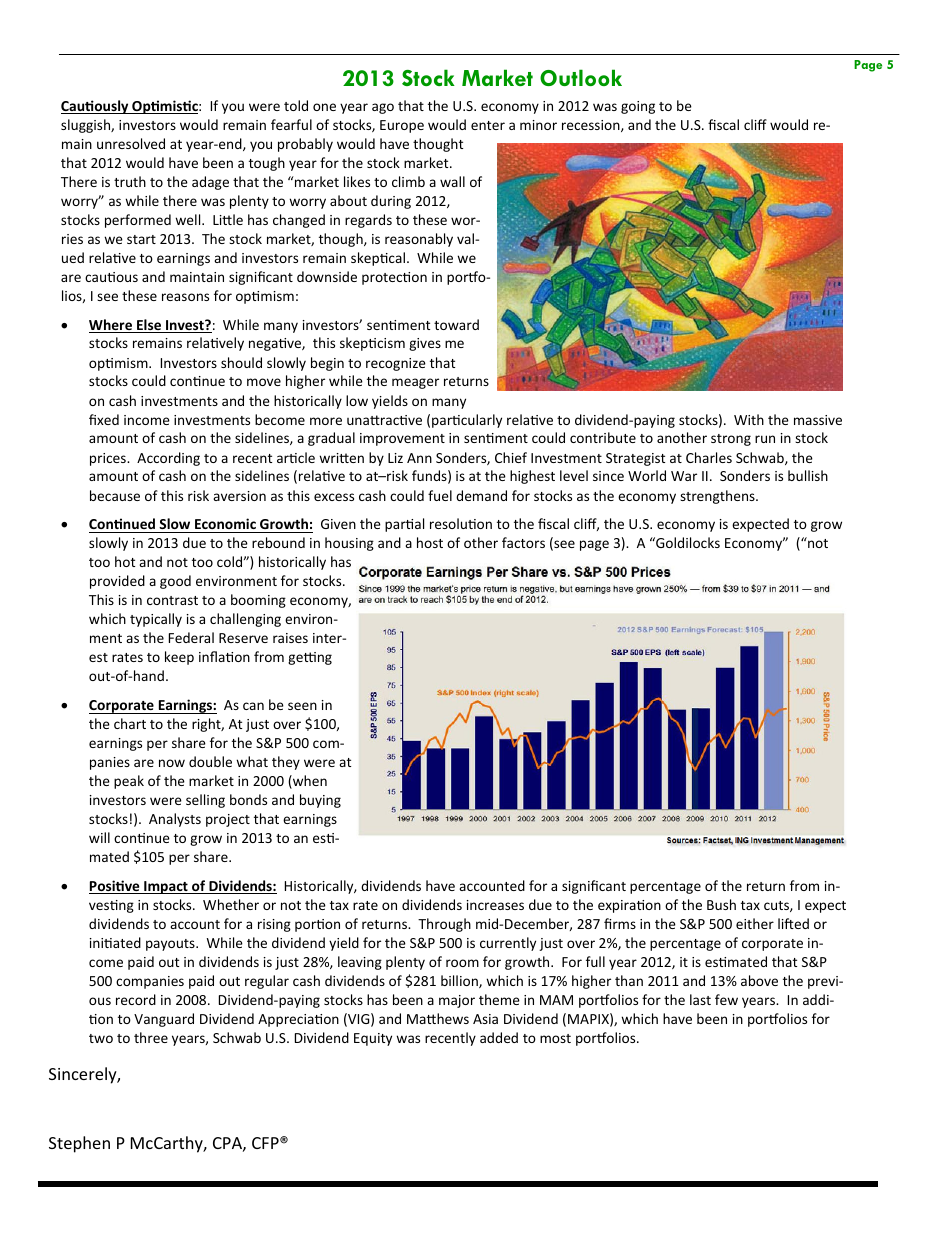  What do you see at coordinates (419, 458) in the page?
I see `Ann` at bounding box center [419, 458].
